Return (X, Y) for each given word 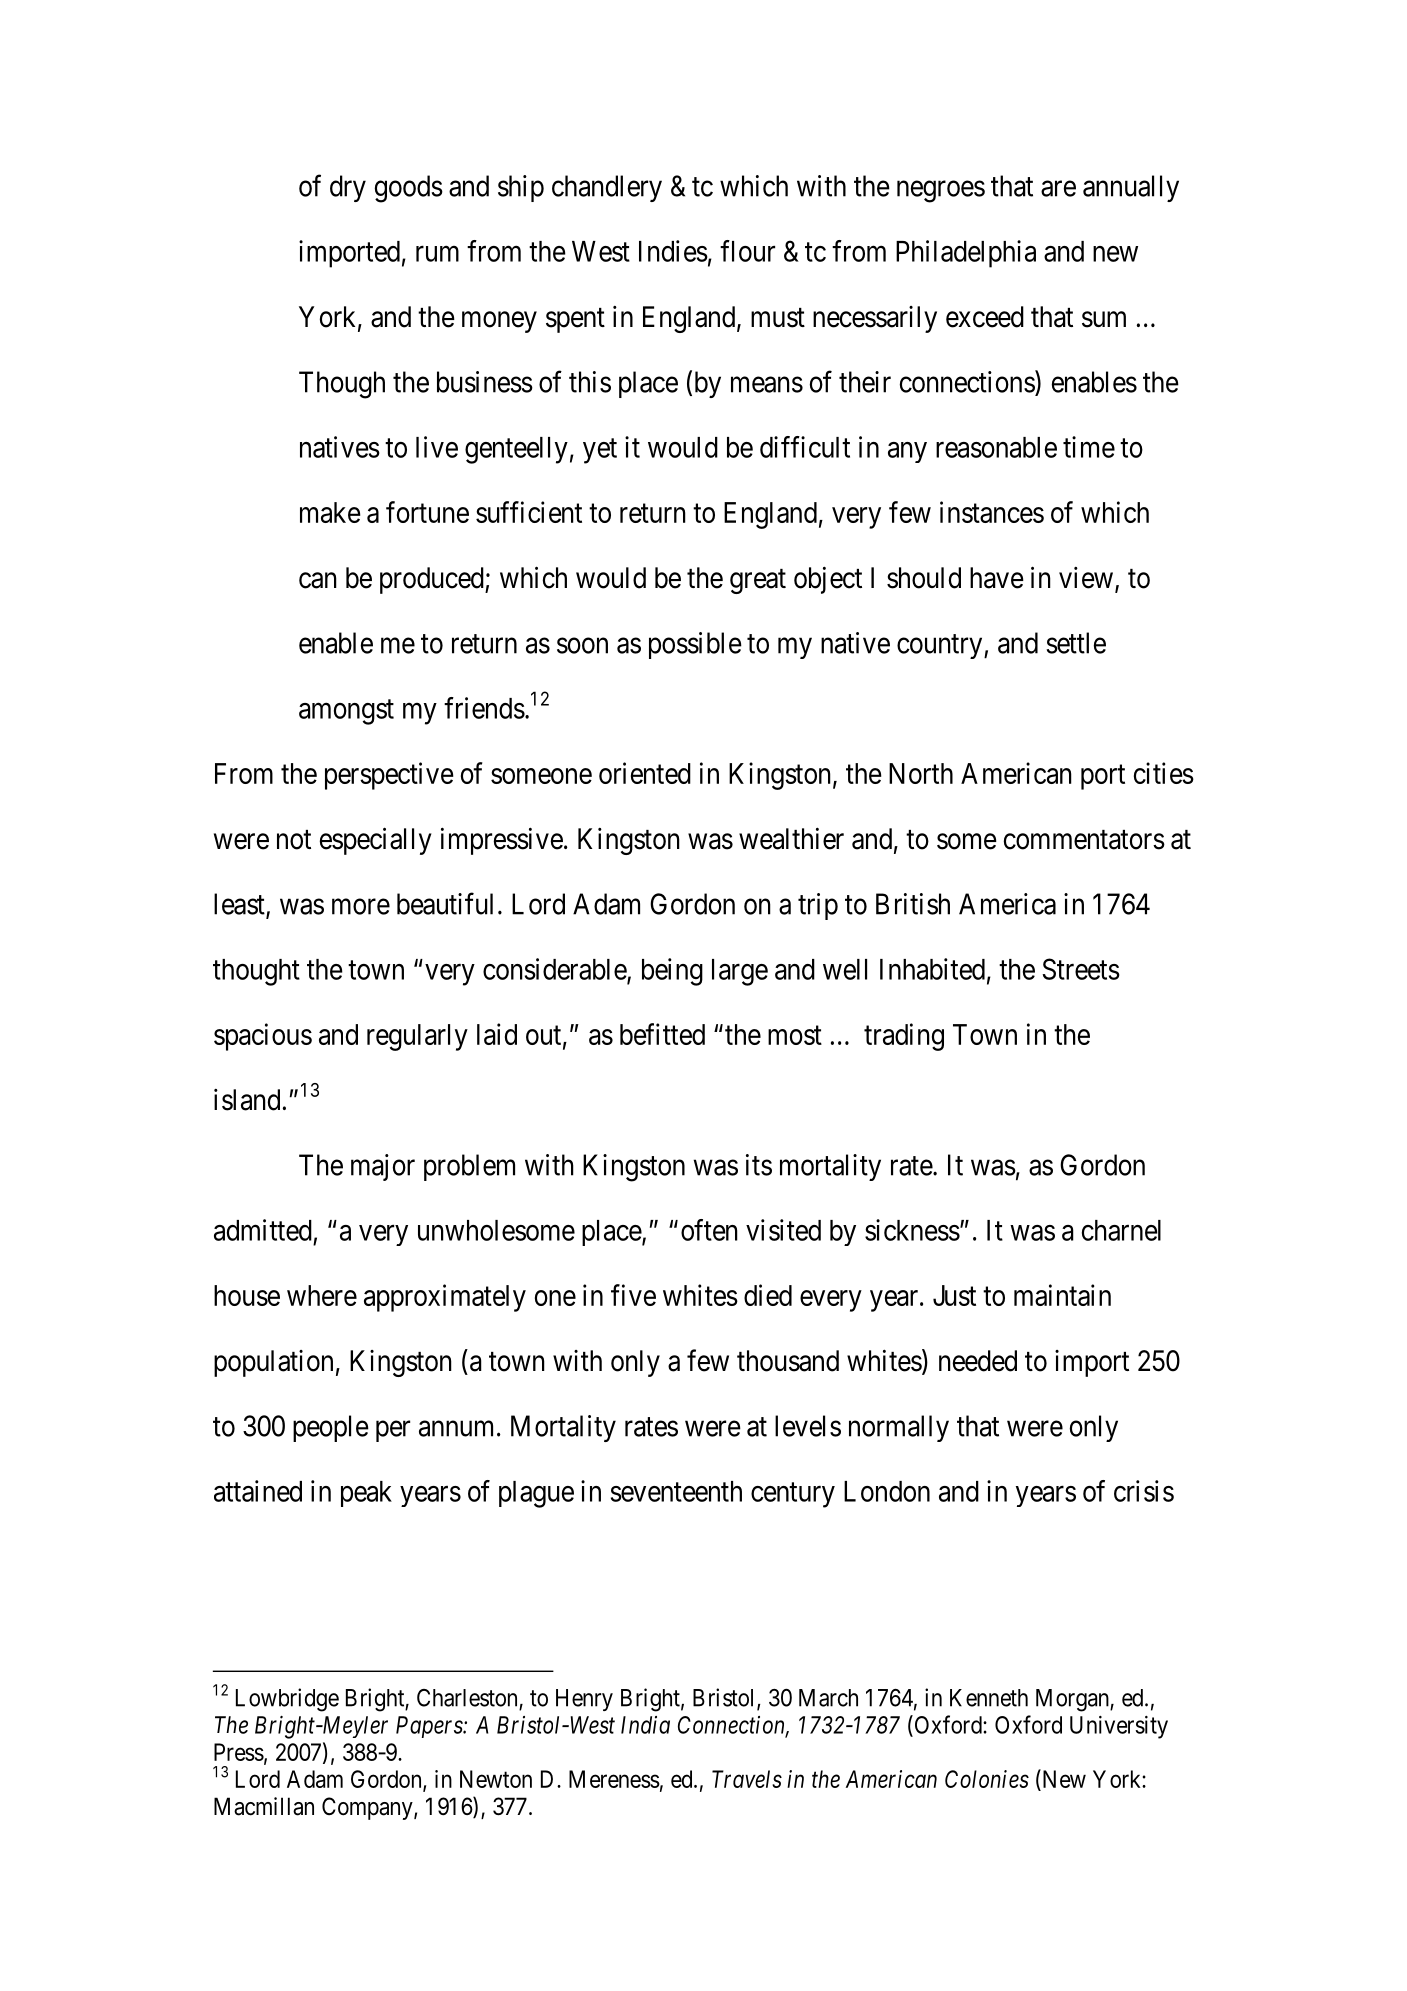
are (1058, 189)
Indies (673, 251)
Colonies (987, 1779)
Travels (747, 1779)
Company (368, 1808)
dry (348, 188)
